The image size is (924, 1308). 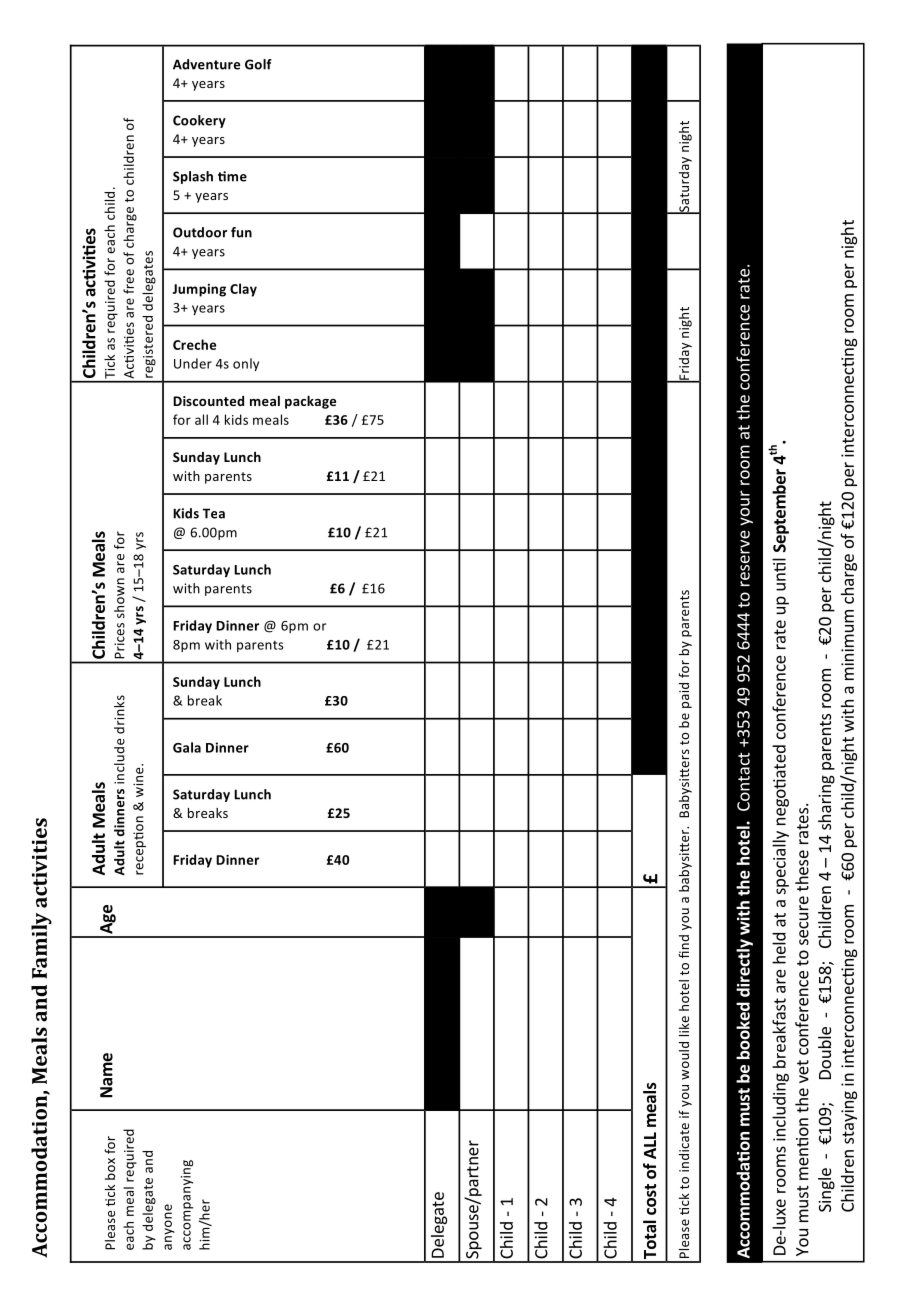 I want to click on Creche, so click(x=194, y=344).
